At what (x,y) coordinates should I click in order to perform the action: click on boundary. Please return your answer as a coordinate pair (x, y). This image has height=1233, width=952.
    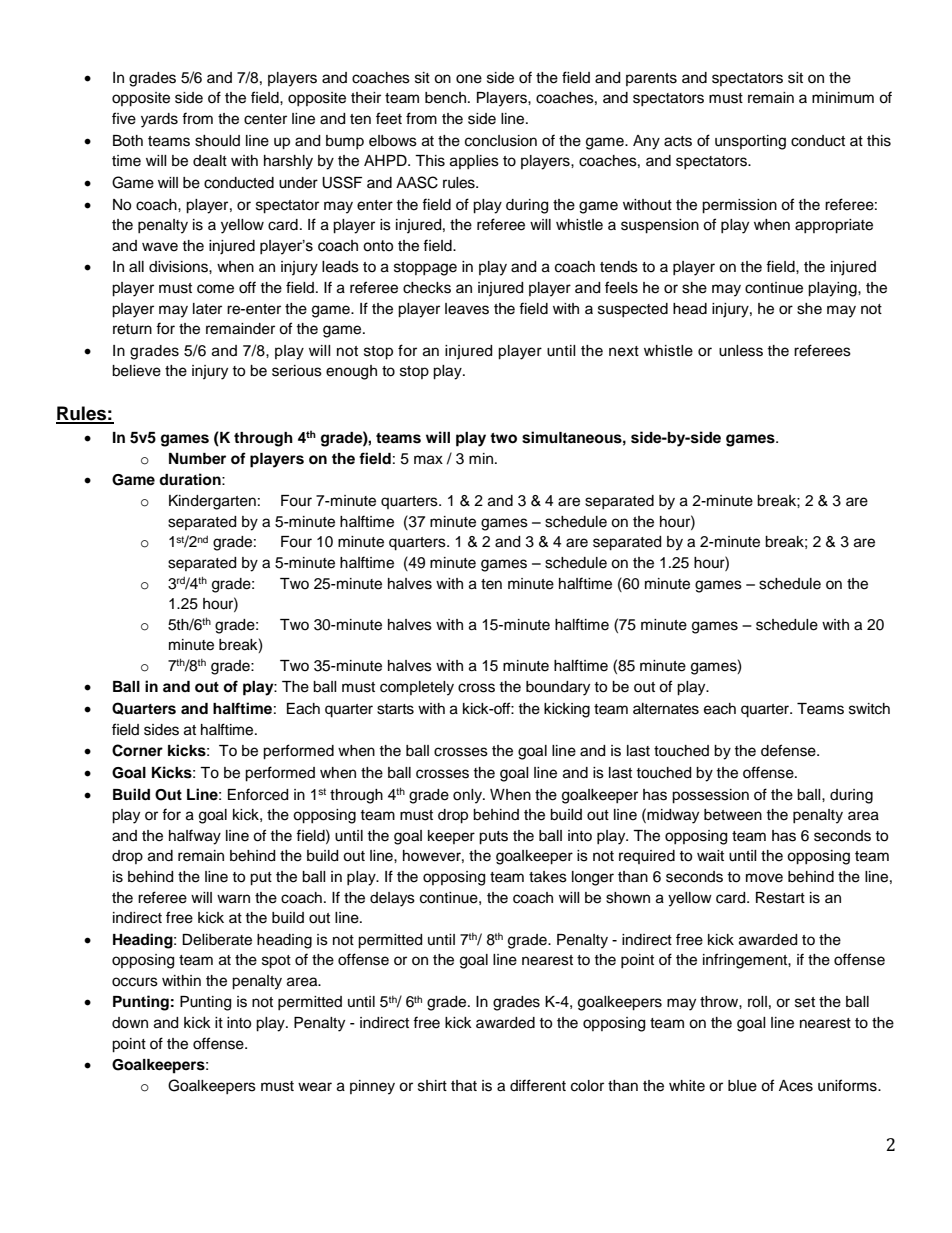
    Looking at the image, I should click on (558, 688).
